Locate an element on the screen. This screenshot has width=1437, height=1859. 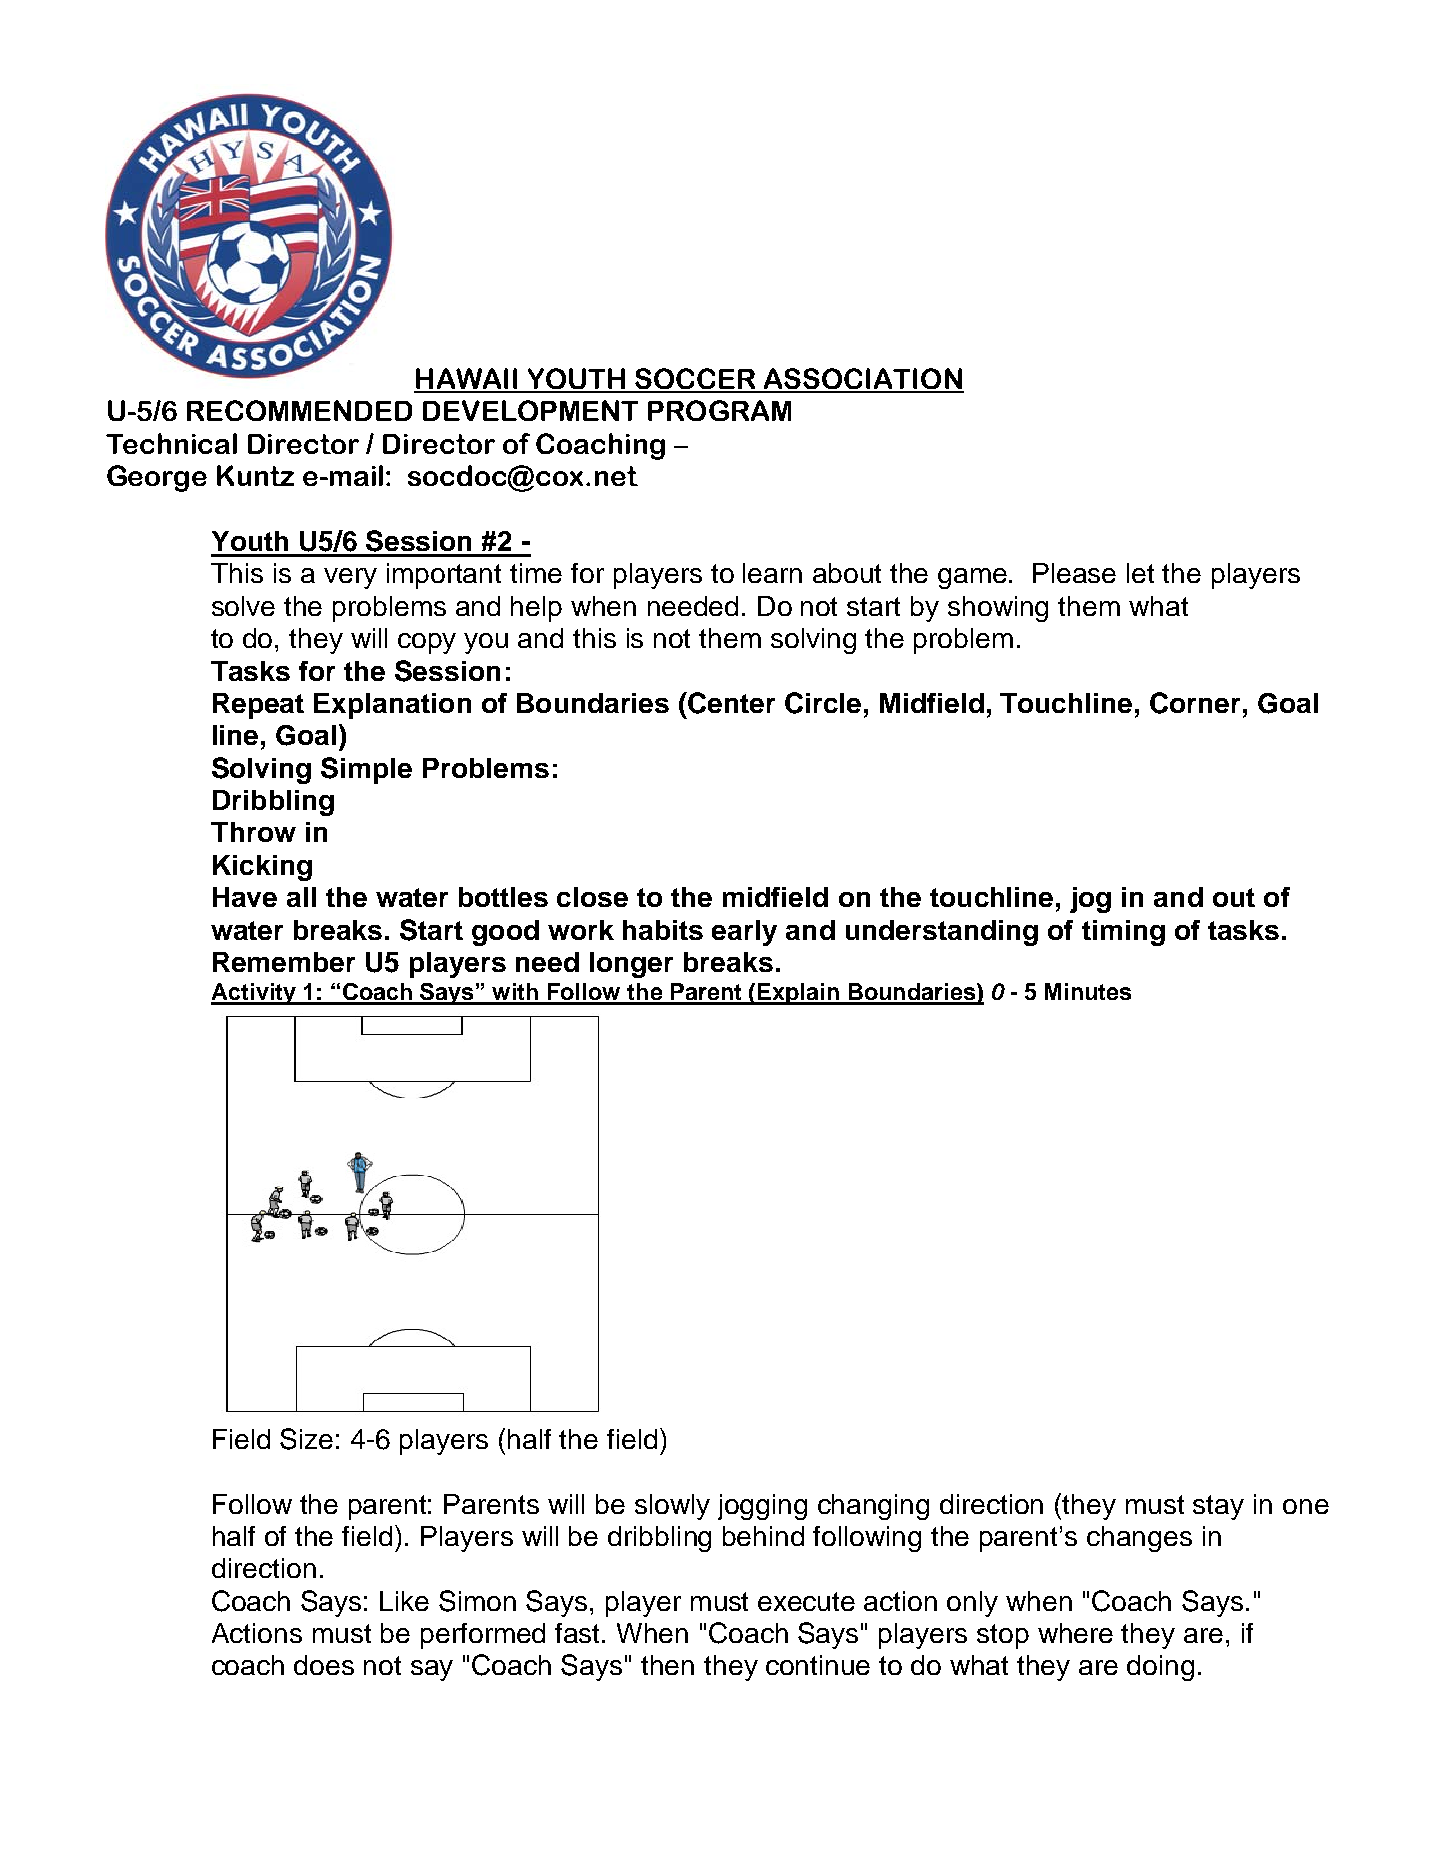
Center is located at coordinates (730, 703).
